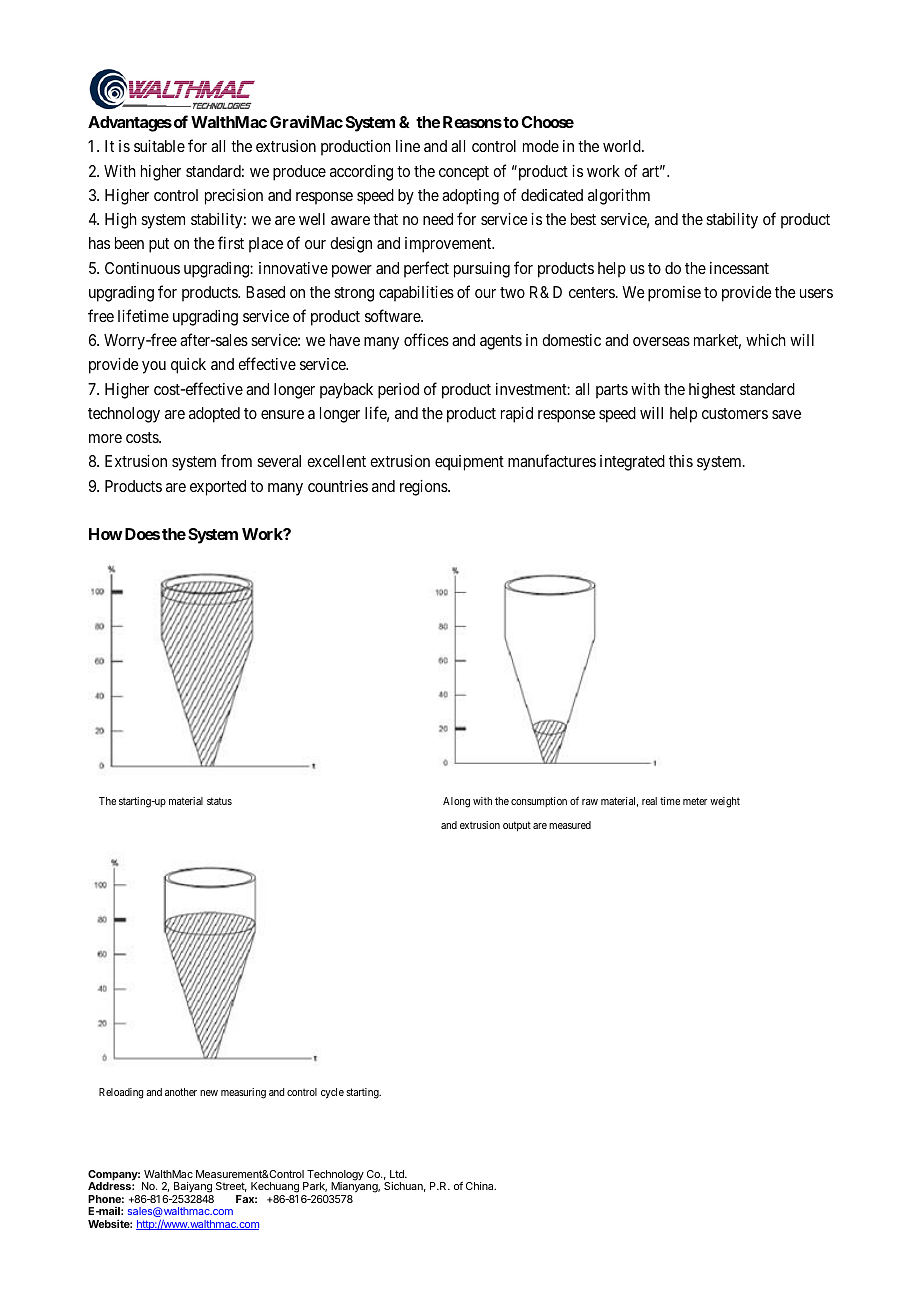 This screenshot has width=924, height=1308. I want to click on suitable, so click(159, 146).
